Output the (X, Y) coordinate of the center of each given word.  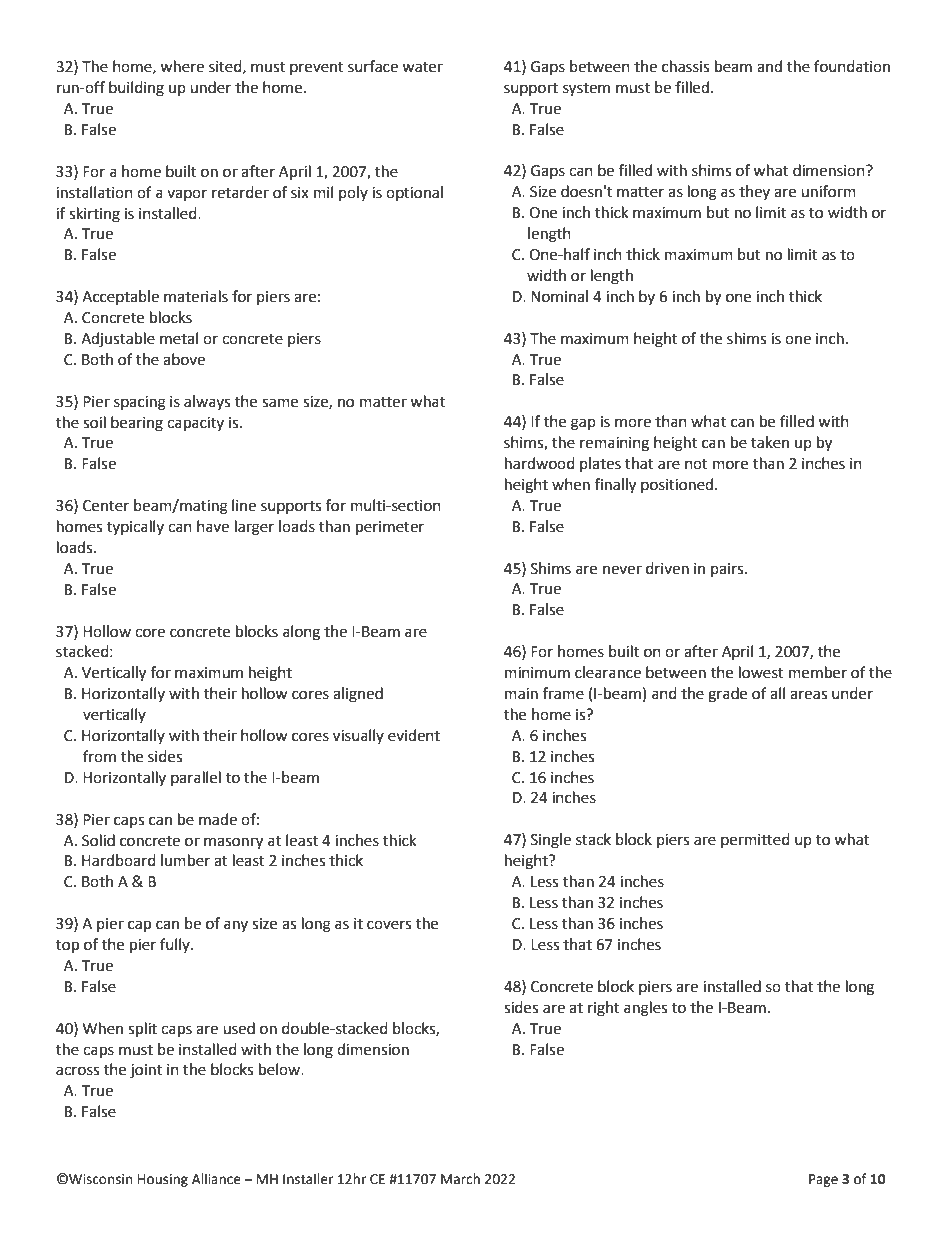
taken (770, 442)
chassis (685, 66)
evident (414, 735)
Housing (163, 1180)
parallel (196, 778)
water (422, 67)
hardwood (540, 463)
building (136, 89)
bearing (137, 424)
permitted (755, 840)
